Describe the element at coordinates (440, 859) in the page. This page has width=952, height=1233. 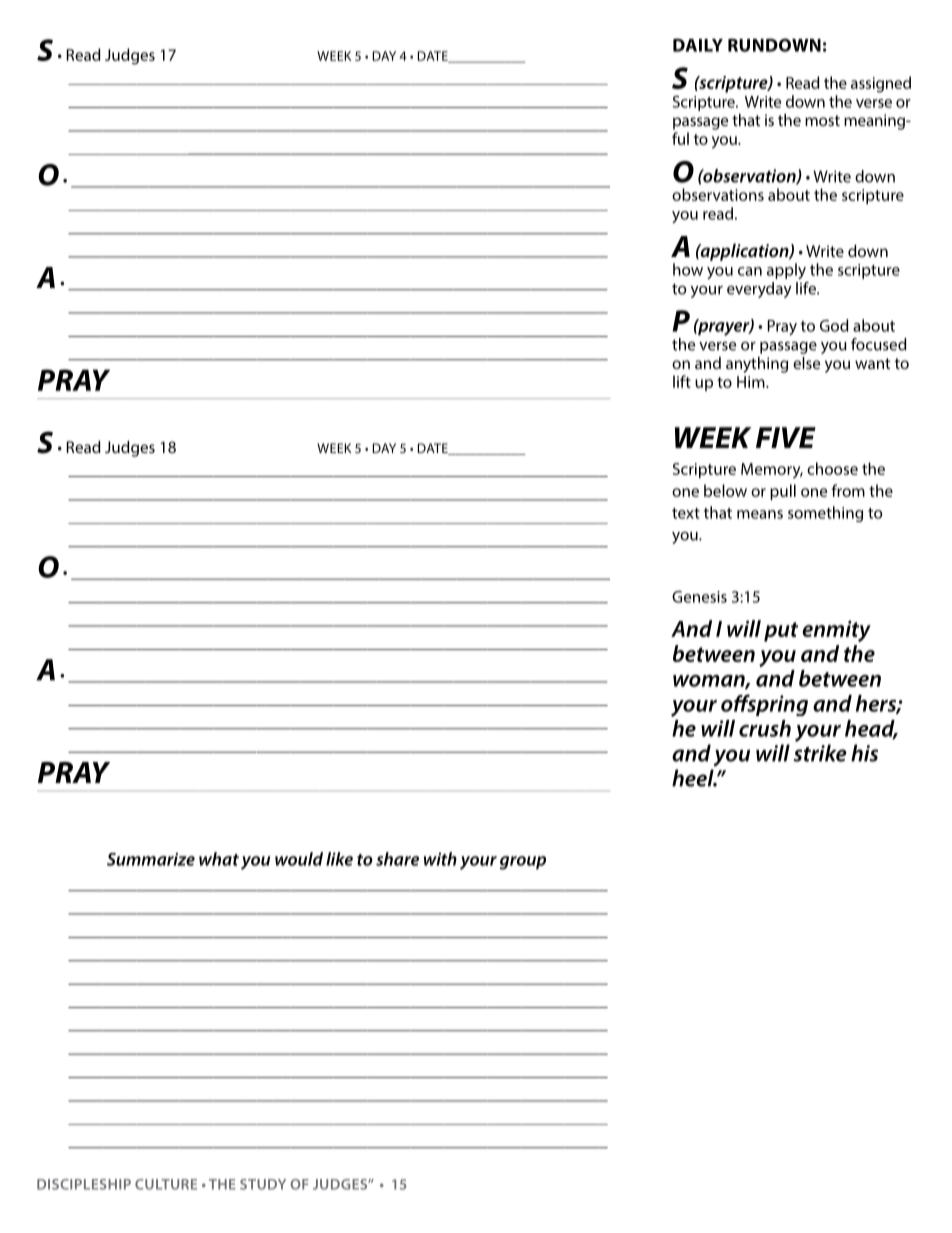
I see `with` at that location.
